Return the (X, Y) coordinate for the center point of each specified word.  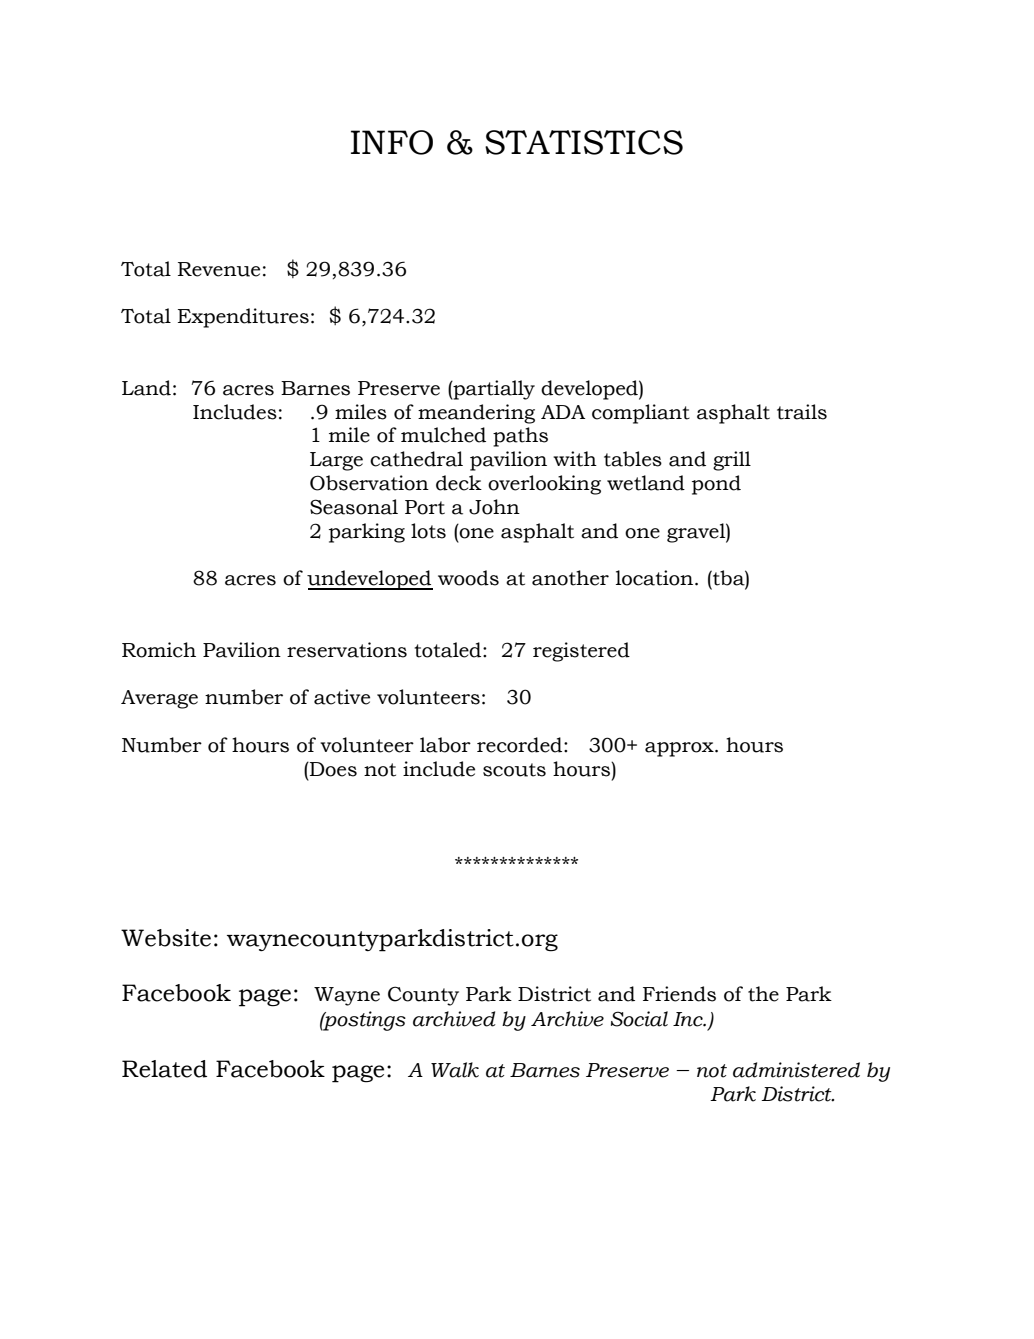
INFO (392, 142)
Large (336, 461)
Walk (455, 1070)
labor (445, 745)
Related (164, 1069)
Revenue (219, 269)
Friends (679, 994)
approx (680, 749)
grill (732, 461)
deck (459, 483)
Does (332, 769)
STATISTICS (584, 142)
